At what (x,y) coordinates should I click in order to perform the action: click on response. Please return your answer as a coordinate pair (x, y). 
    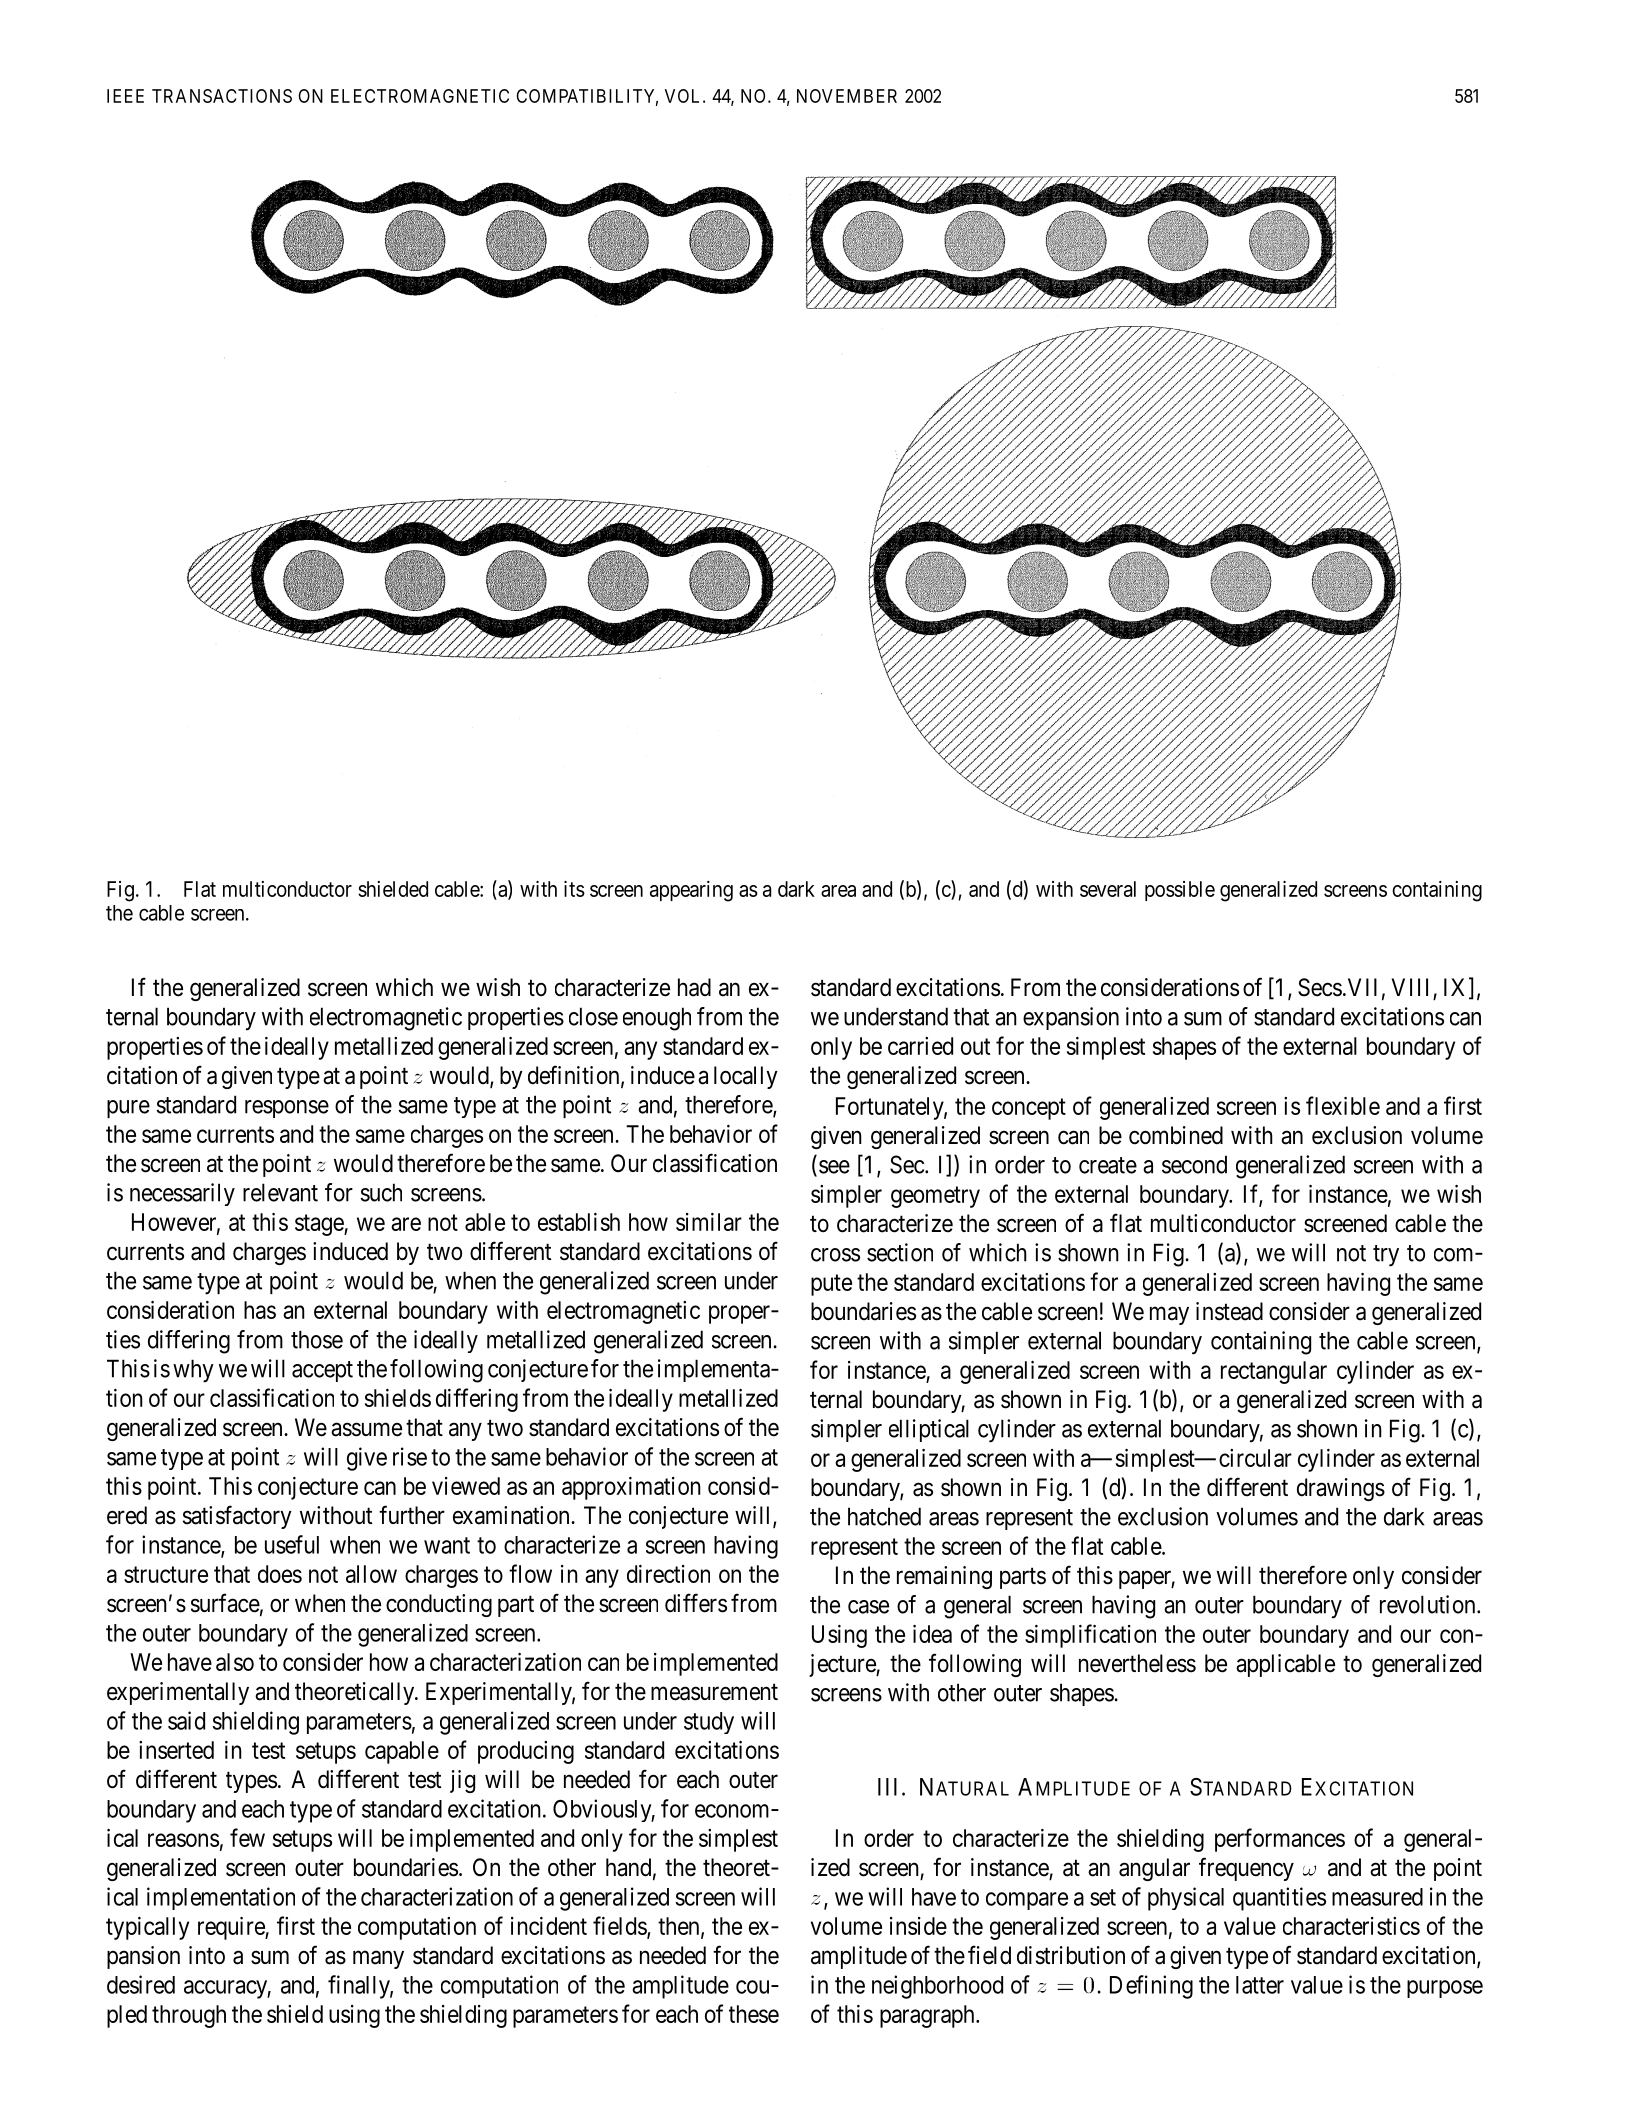
    Looking at the image, I should click on (287, 1109).
